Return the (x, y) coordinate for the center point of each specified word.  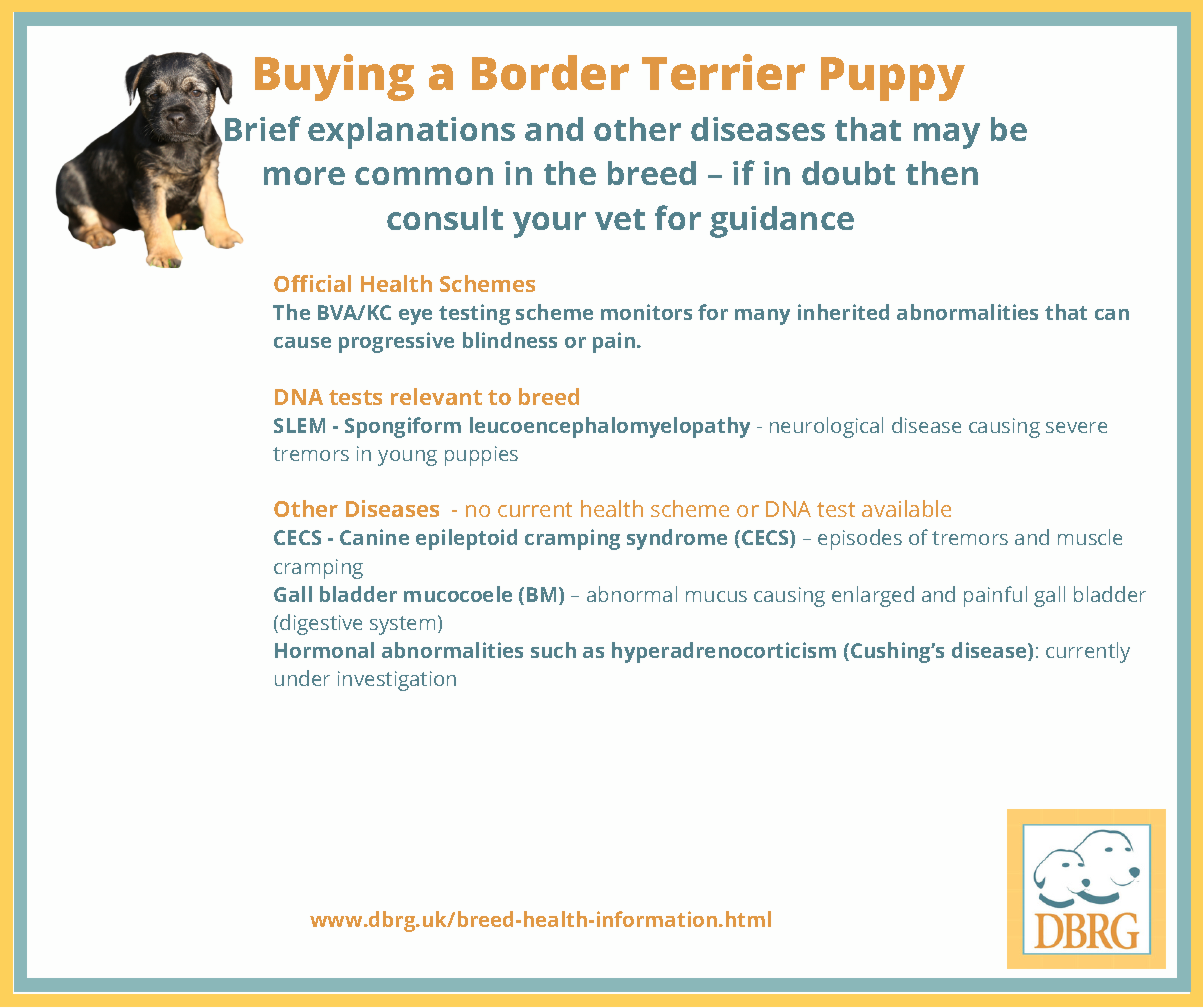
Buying (334, 77)
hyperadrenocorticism (724, 652)
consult (445, 218)
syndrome (677, 539)
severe (1076, 427)
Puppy (893, 79)
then (942, 173)
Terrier (723, 72)
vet (620, 219)
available (906, 508)
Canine (374, 537)
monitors (646, 312)
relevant (436, 396)
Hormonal (324, 650)
